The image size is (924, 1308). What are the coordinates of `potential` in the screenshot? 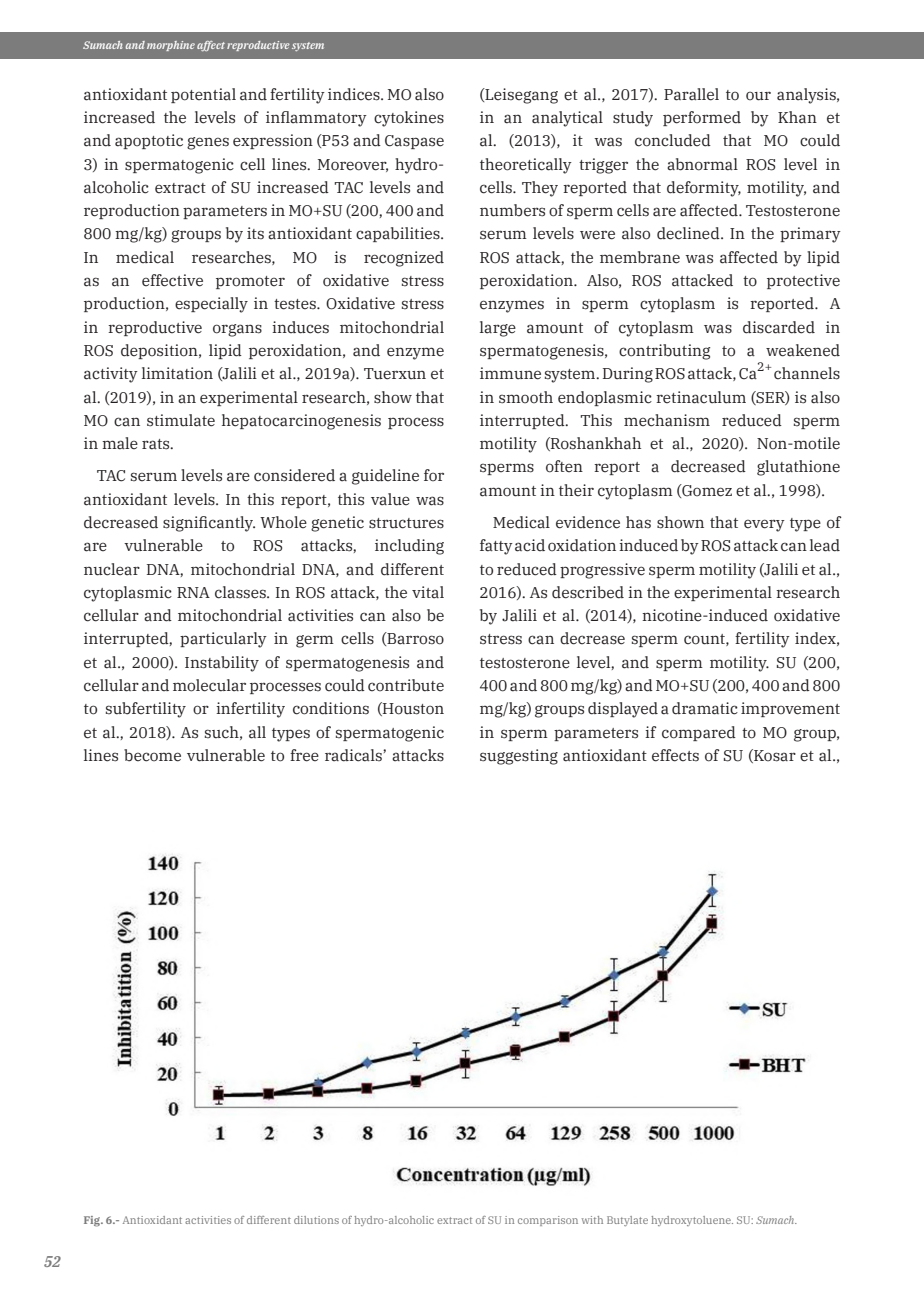 It's located at (203, 95).
